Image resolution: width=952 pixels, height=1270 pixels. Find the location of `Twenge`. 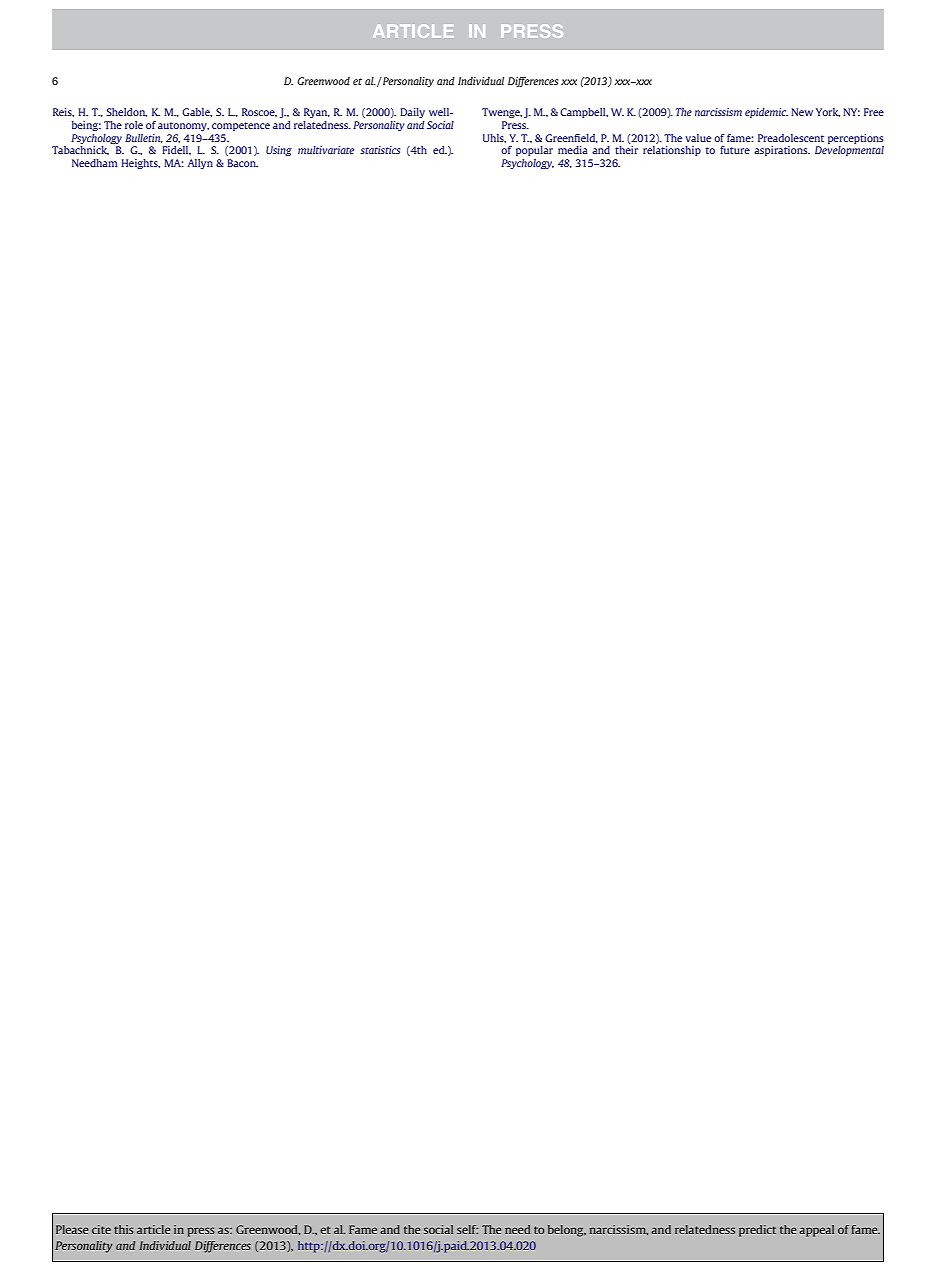

Twenge is located at coordinates (502, 113).
